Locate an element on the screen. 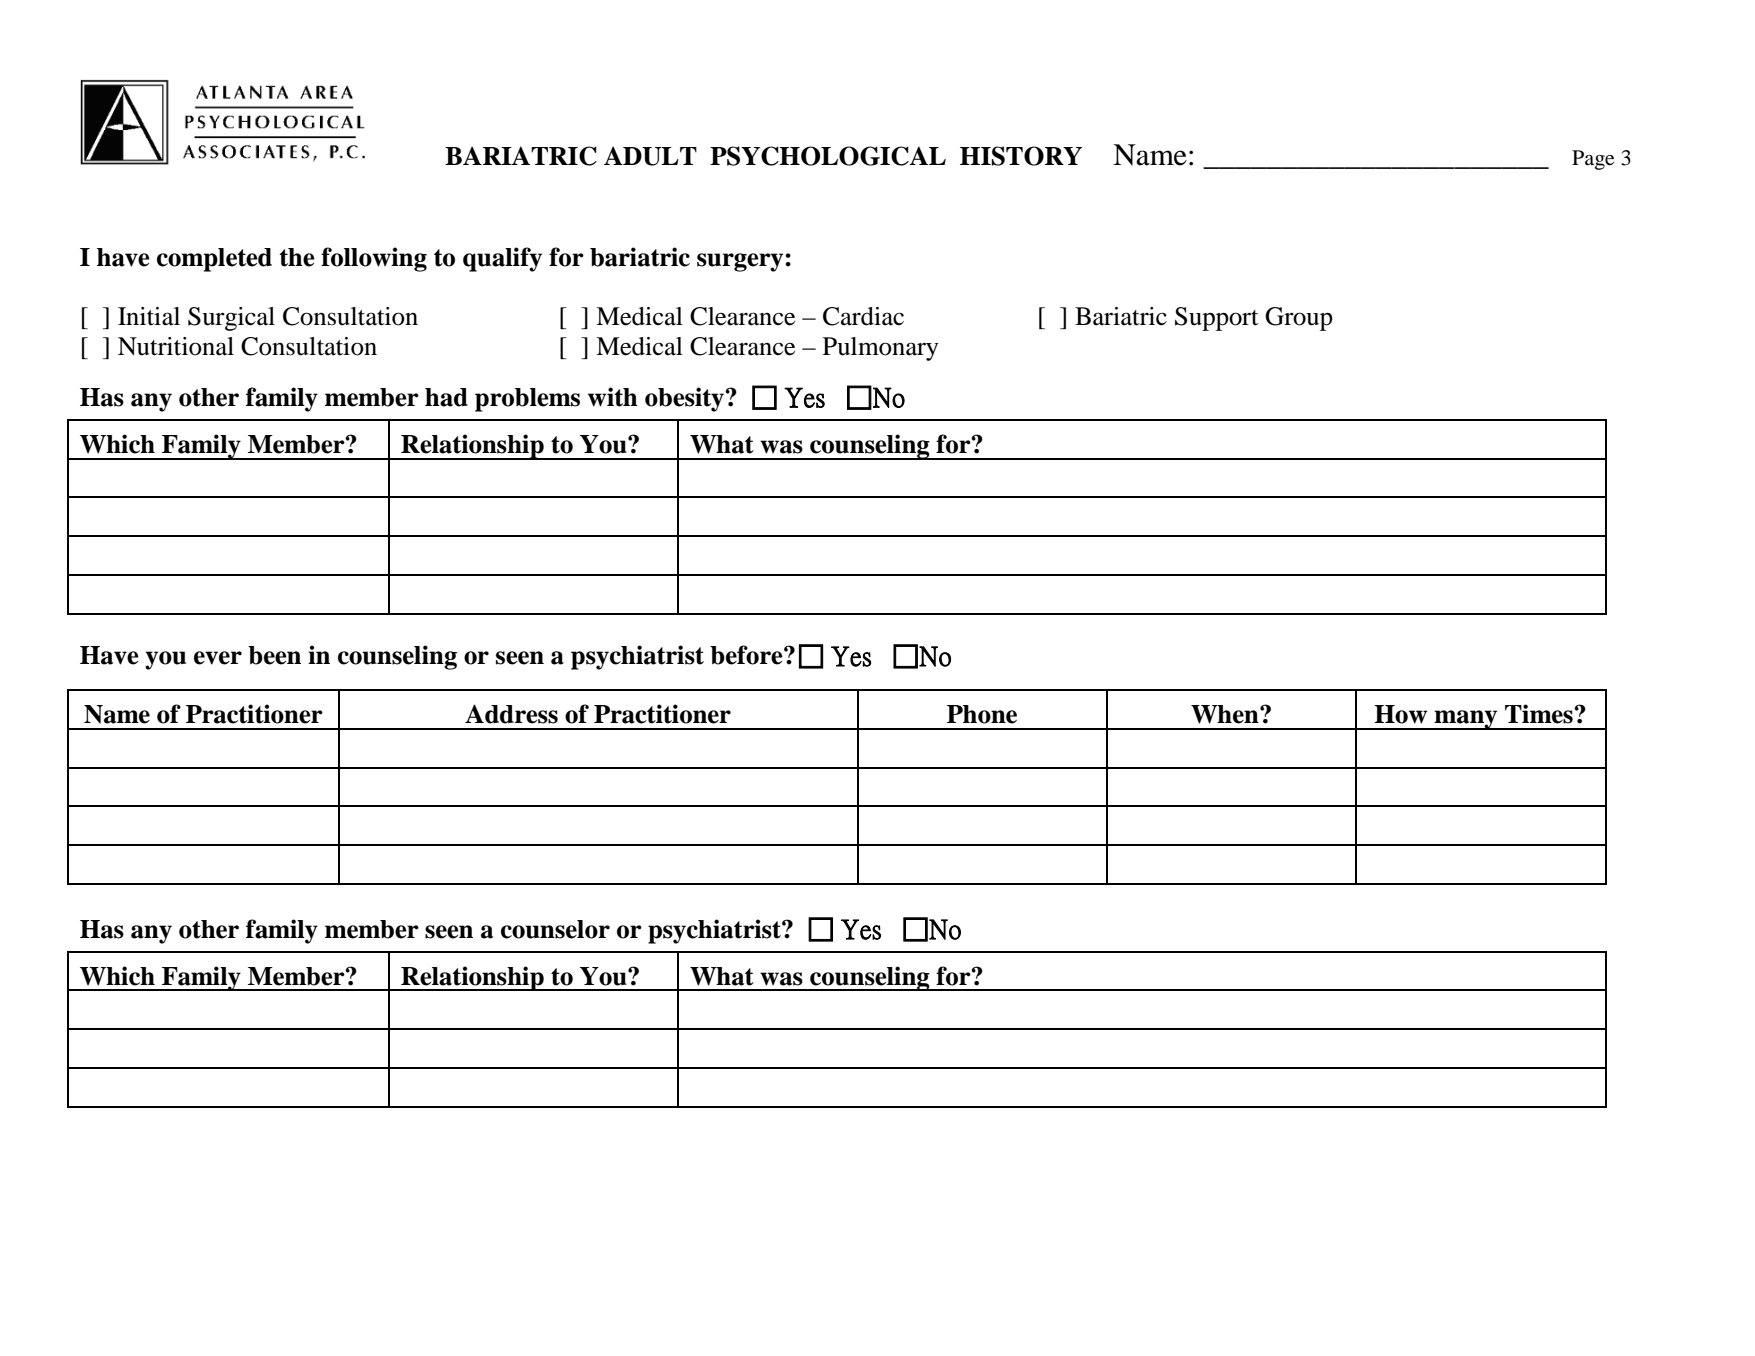 Image resolution: width=1755 pixels, height=1356 pixels. Surgical is located at coordinates (231, 319).
